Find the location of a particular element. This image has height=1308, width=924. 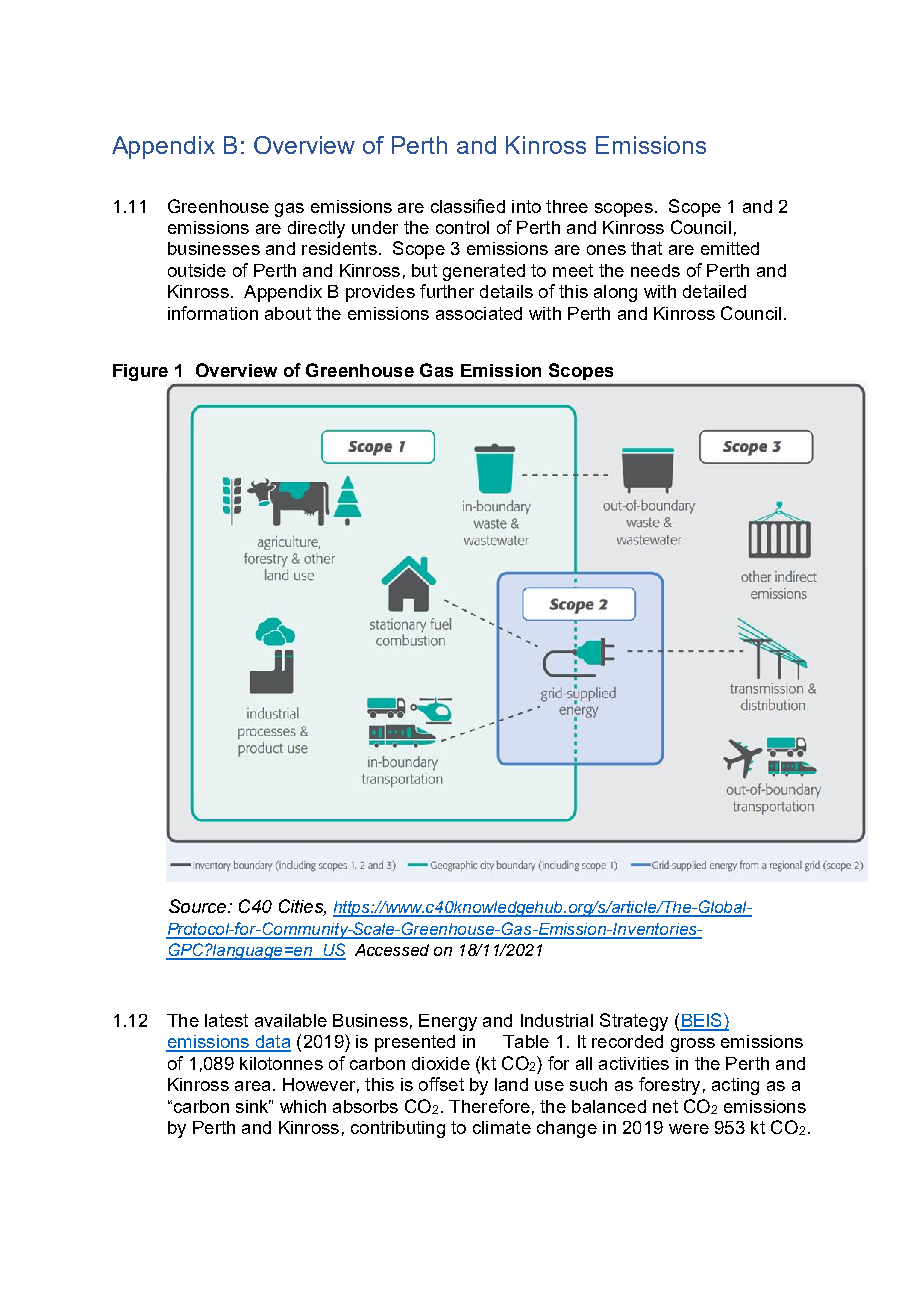

sink is located at coordinates (253, 1106).
